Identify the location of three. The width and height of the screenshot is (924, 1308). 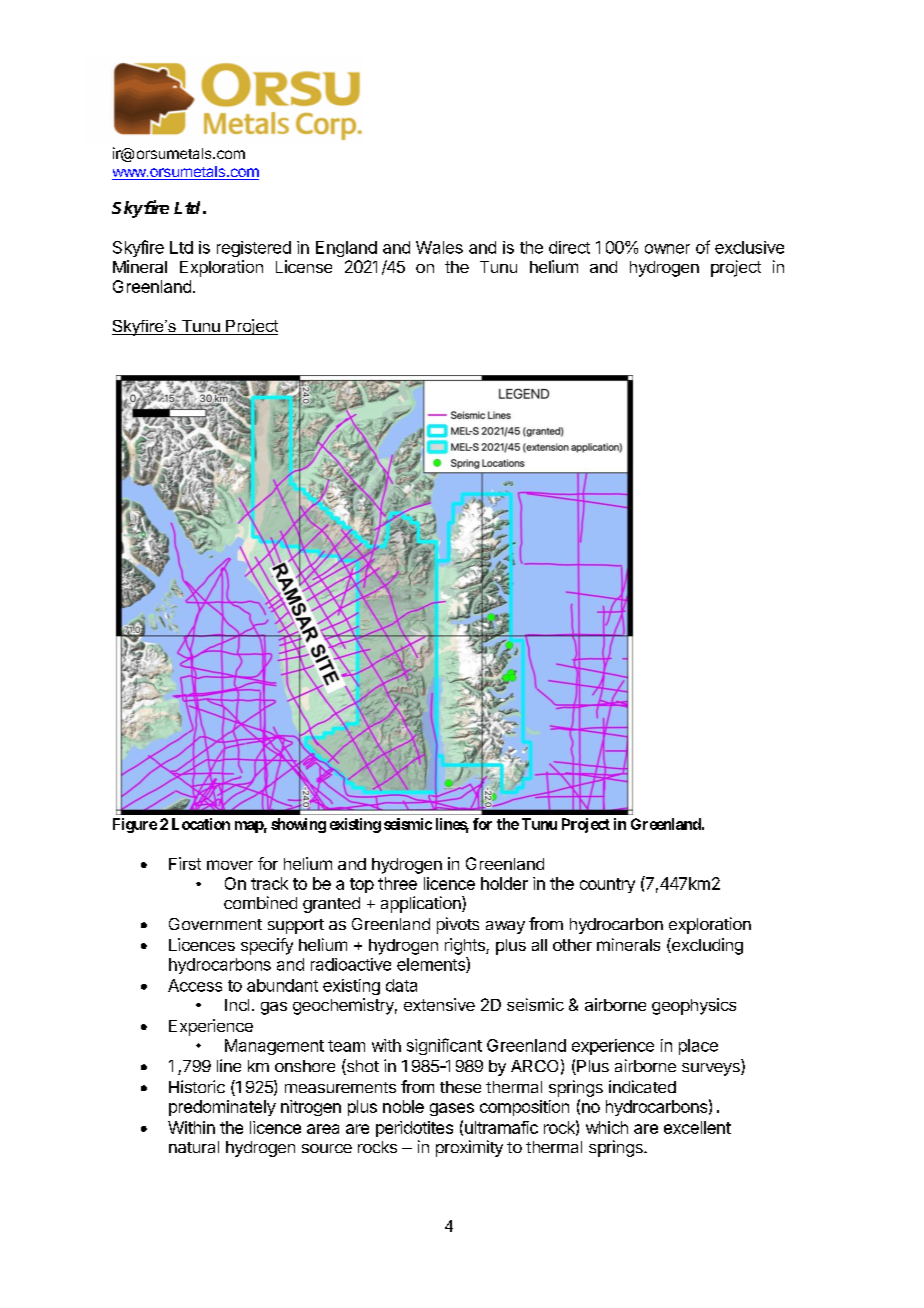
(397, 883).
